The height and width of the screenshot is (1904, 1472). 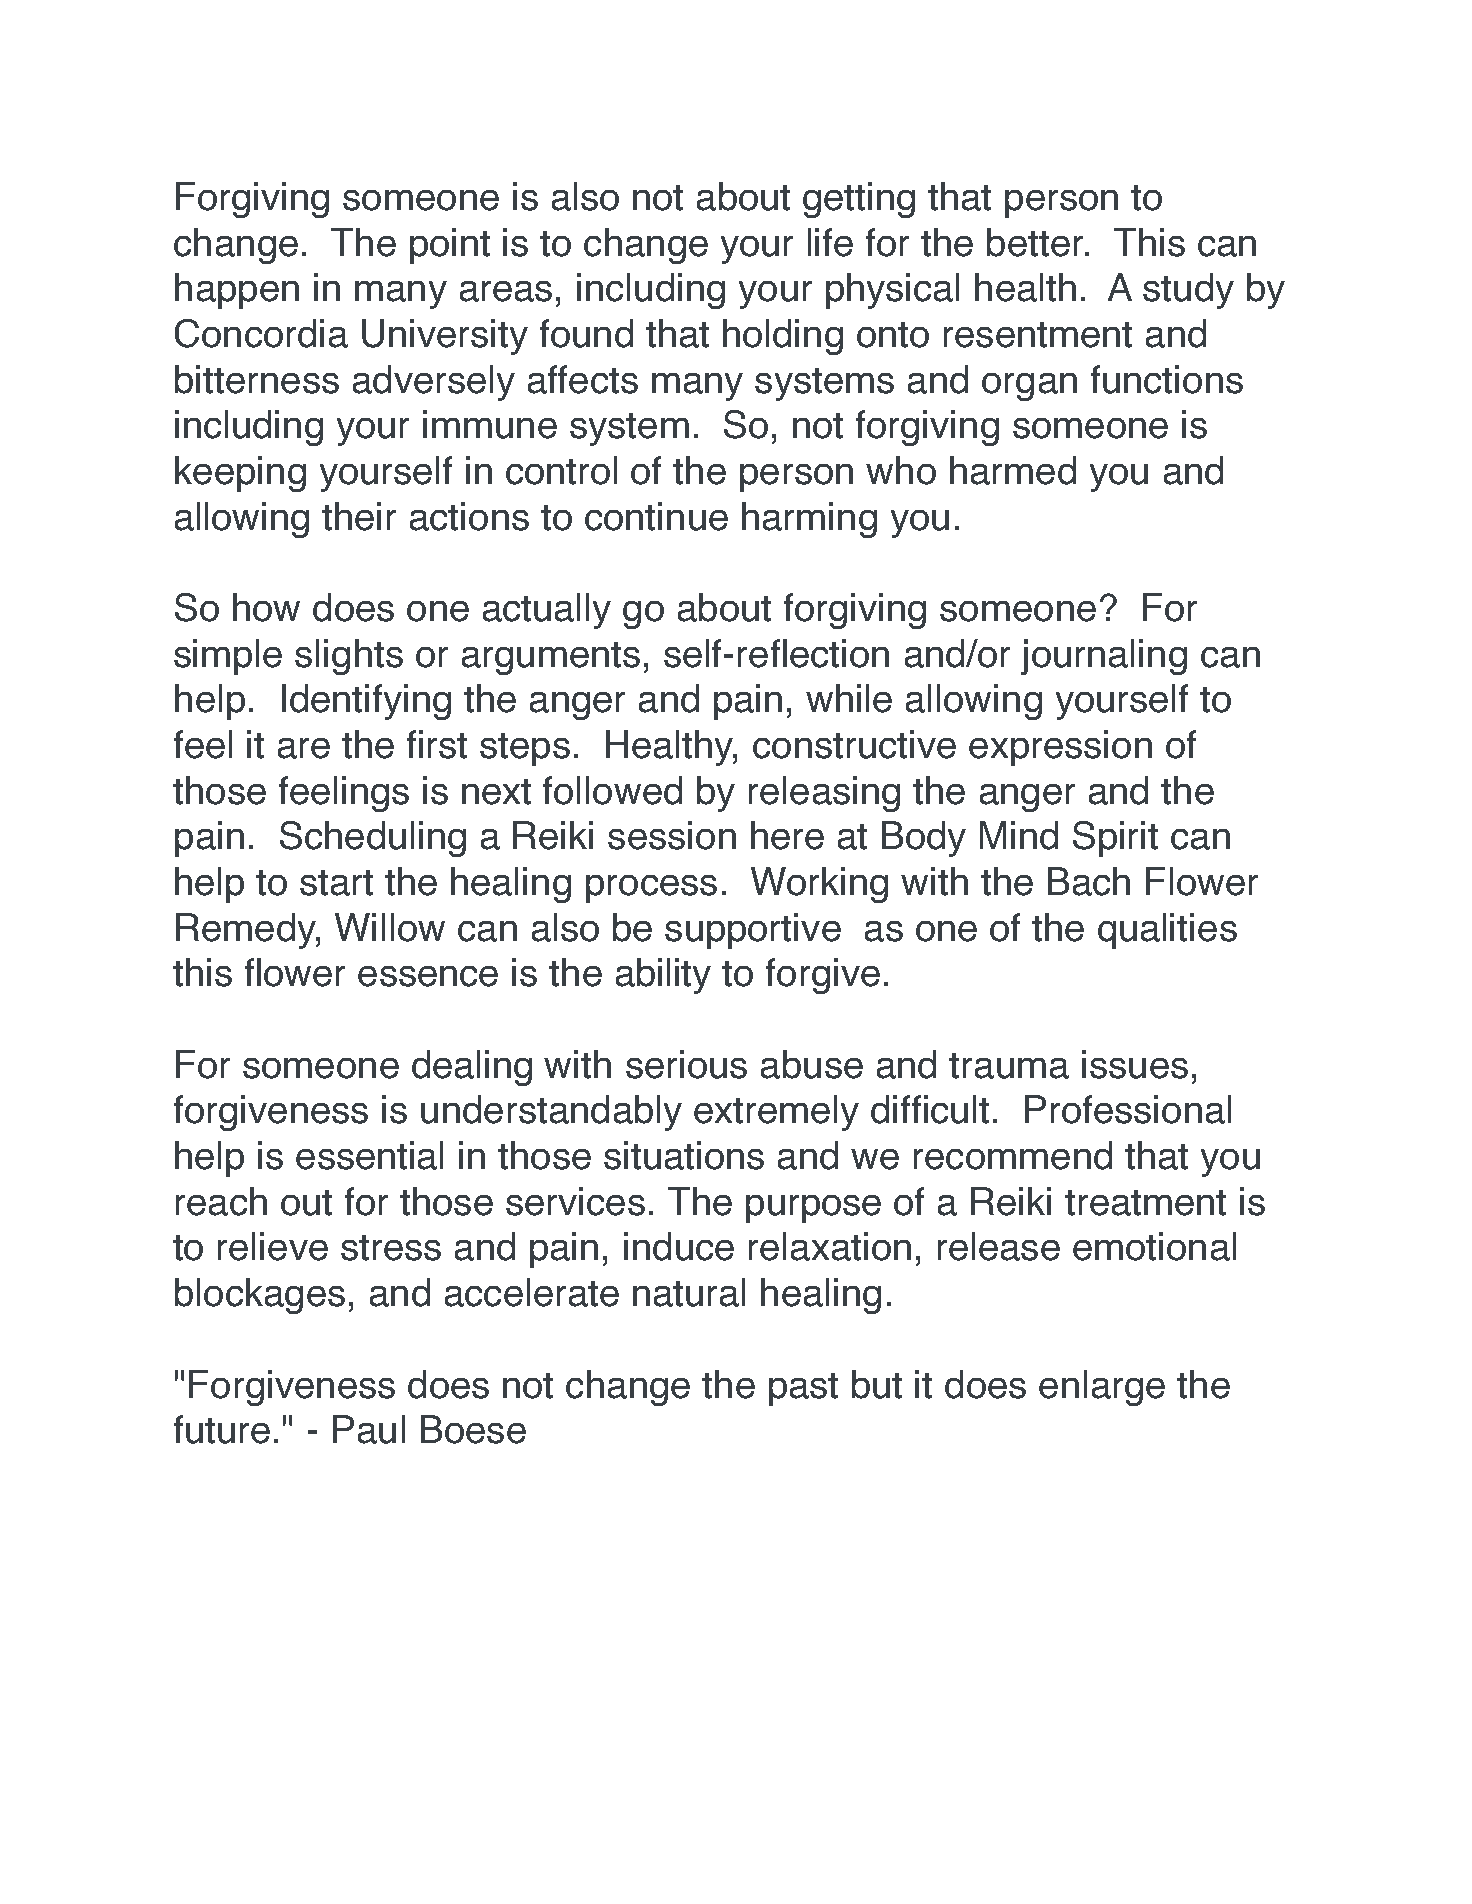 What do you see at coordinates (830, 242) in the screenshot?
I see `life` at bounding box center [830, 242].
